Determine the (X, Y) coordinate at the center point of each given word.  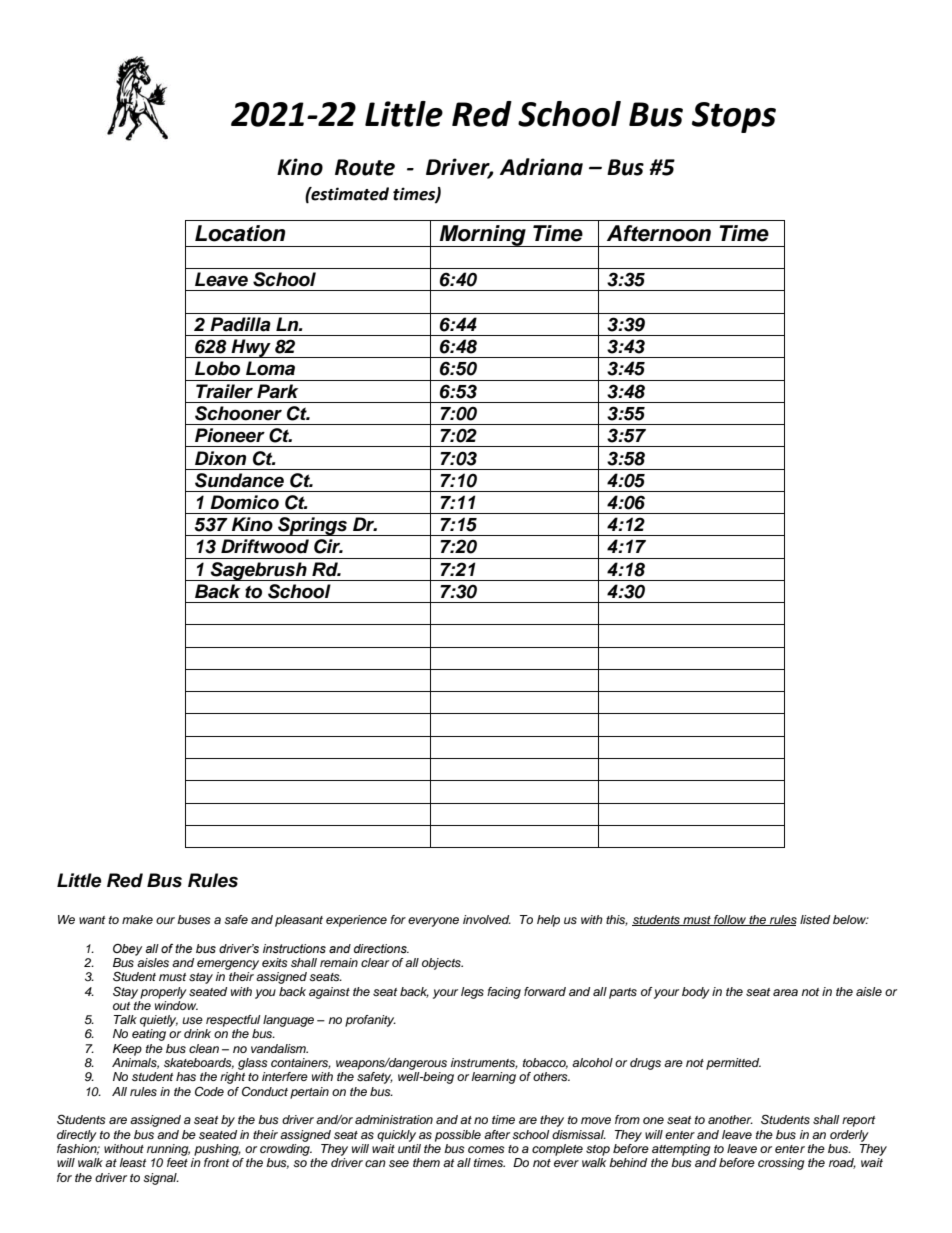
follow (730, 920)
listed (815, 919)
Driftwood (265, 546)
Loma (270, 368)
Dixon (220, 458)
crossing (781, 1164)
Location (240, 233)
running (168, 1150)
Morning (483, 236)
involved (487, 919)
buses (194, 919)
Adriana (541, 167)
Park (277, 391)
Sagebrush (259, 571)
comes (486, 1149)
